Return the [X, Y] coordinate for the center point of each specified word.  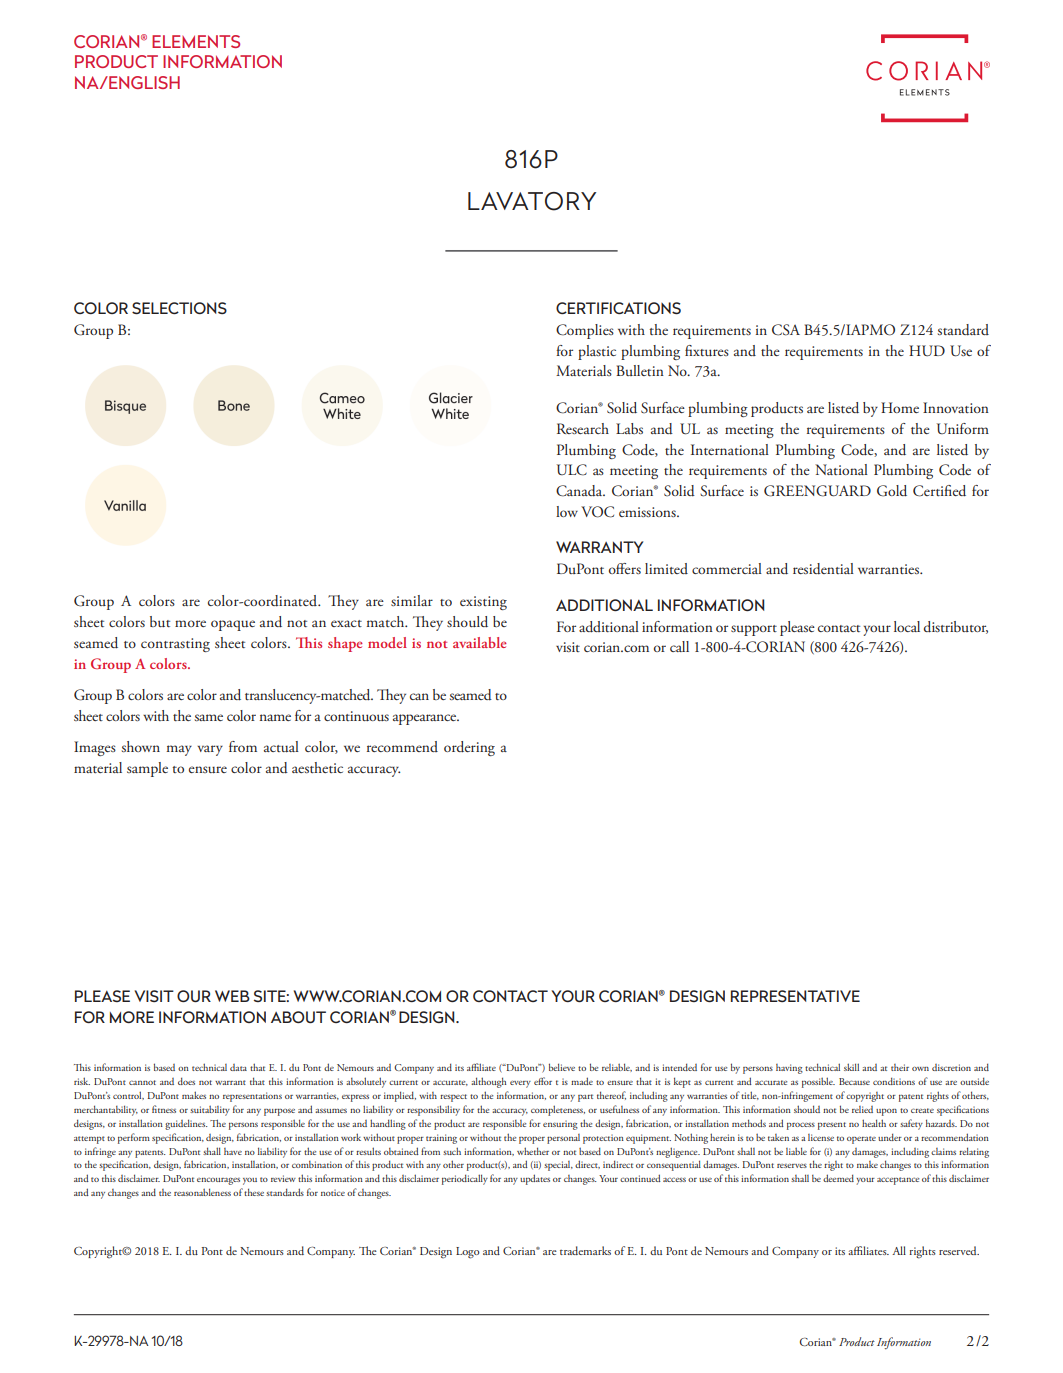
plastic [597, 352]
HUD [927, 351]
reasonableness [202, 1192]
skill [851, 1067]
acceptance [898, 1181]
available [480, 642]
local [907, 626]
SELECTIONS [179, 308]
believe [562, 1067]
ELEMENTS [196, 41]
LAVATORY [532, 201]
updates [535, 1179]
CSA [786, 330]
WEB [232, 996]
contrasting [175, 645]
